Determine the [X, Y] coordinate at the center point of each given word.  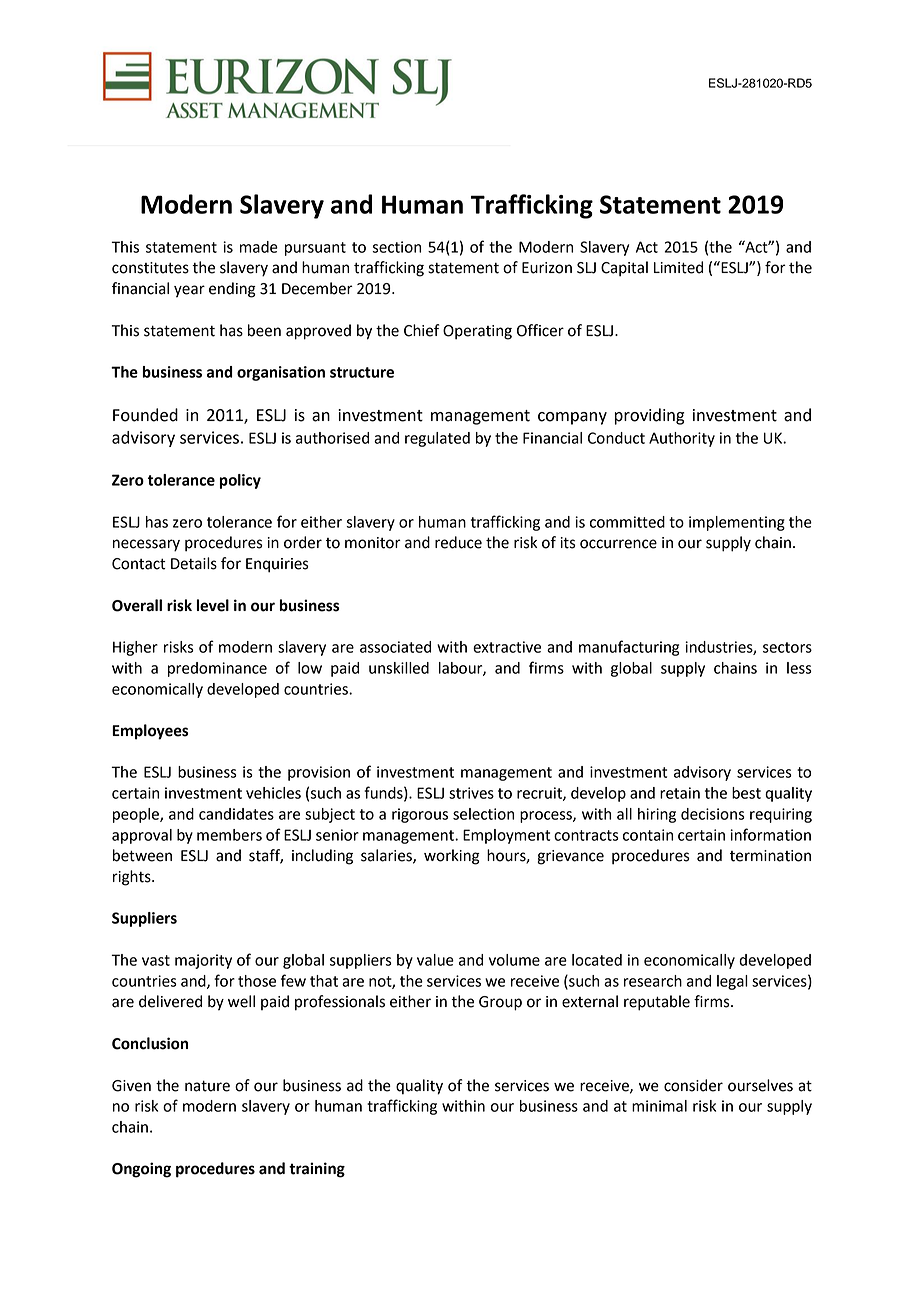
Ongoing [141, 1170]
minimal [659, 1106]
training [317, 1170]
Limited [678, 267]
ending [232, 290]
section [396, 247]
